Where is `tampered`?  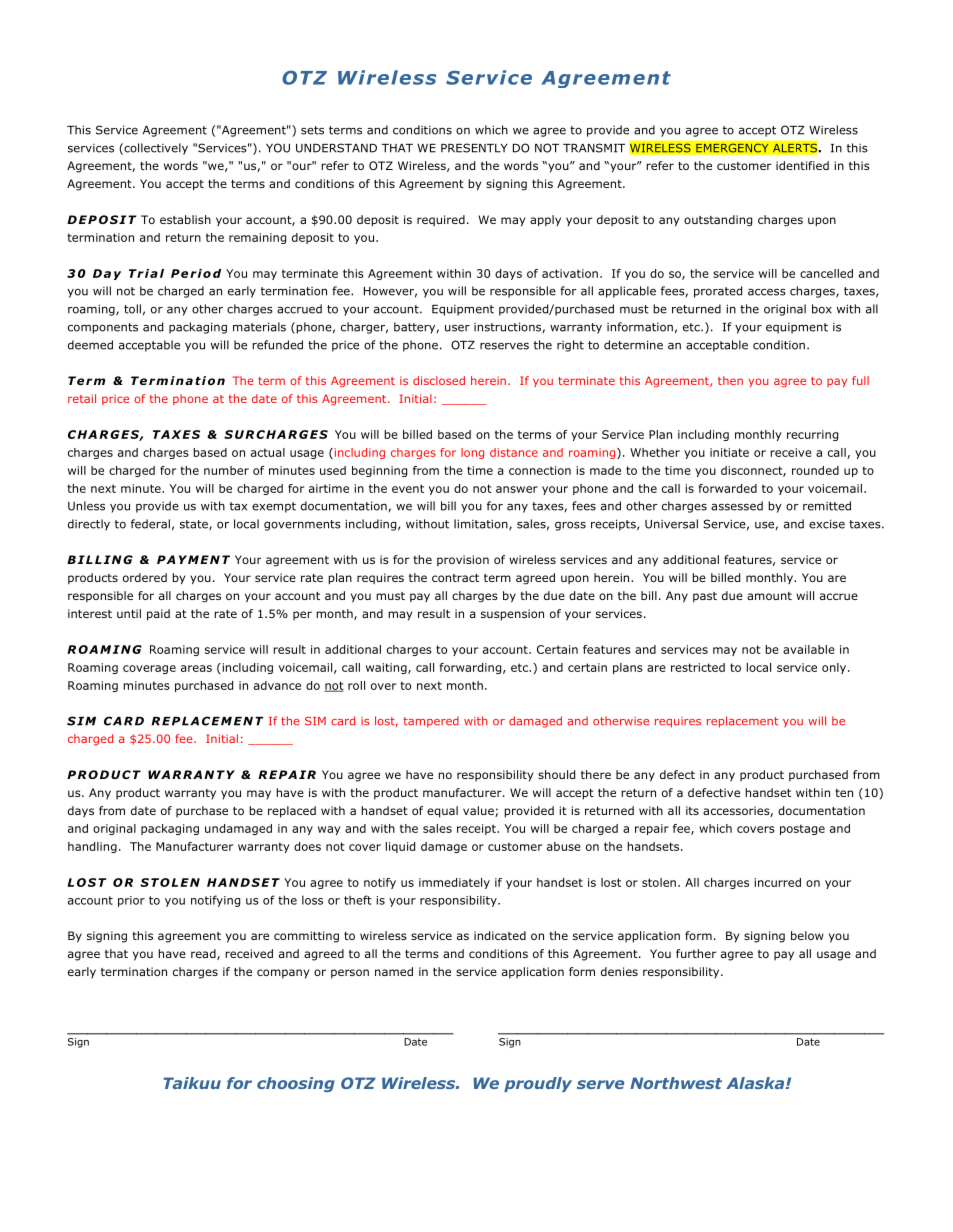 tampered is located at coordinates (431, 722).
